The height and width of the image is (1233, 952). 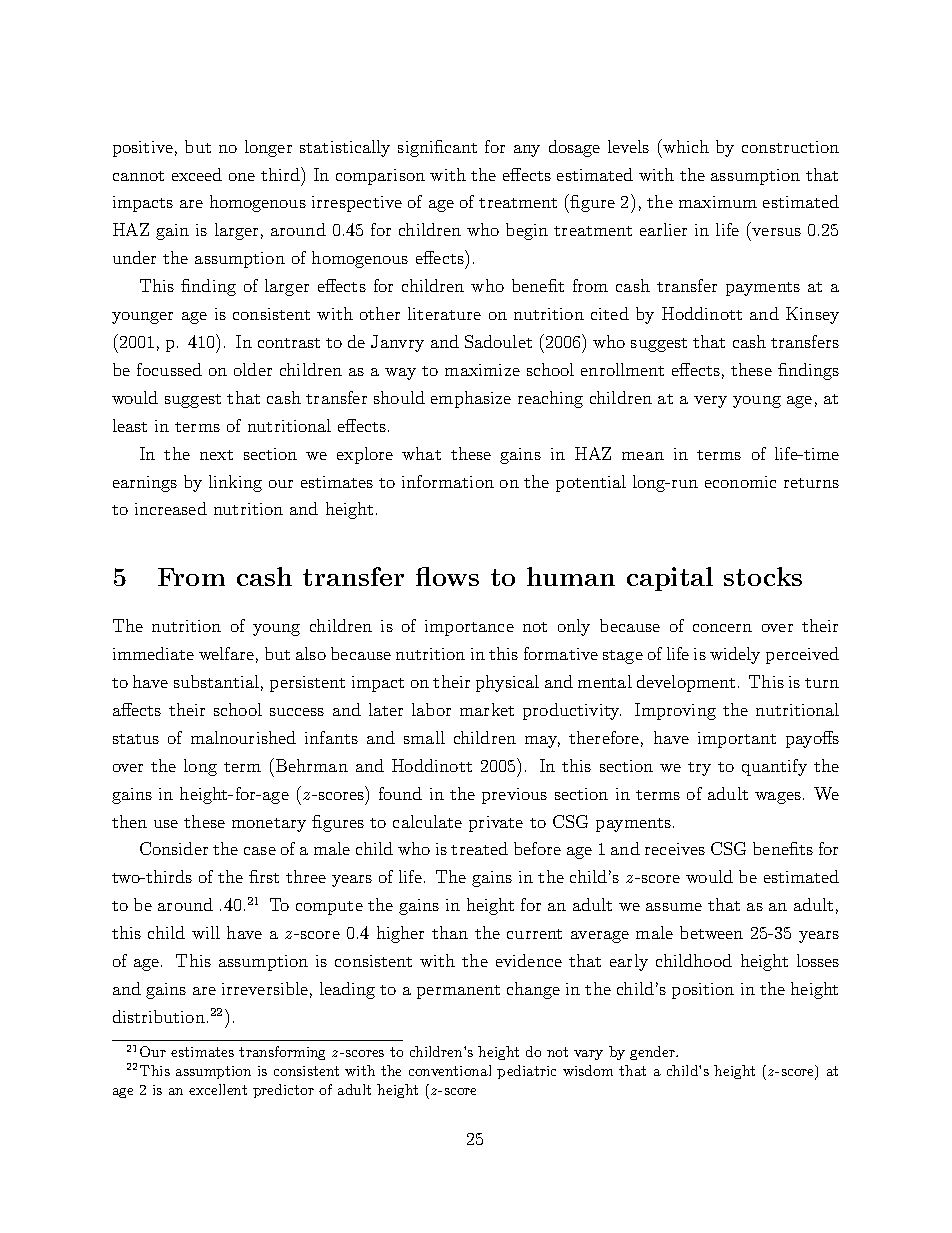 I want to click on gender, so click(x=653, y=1053).
